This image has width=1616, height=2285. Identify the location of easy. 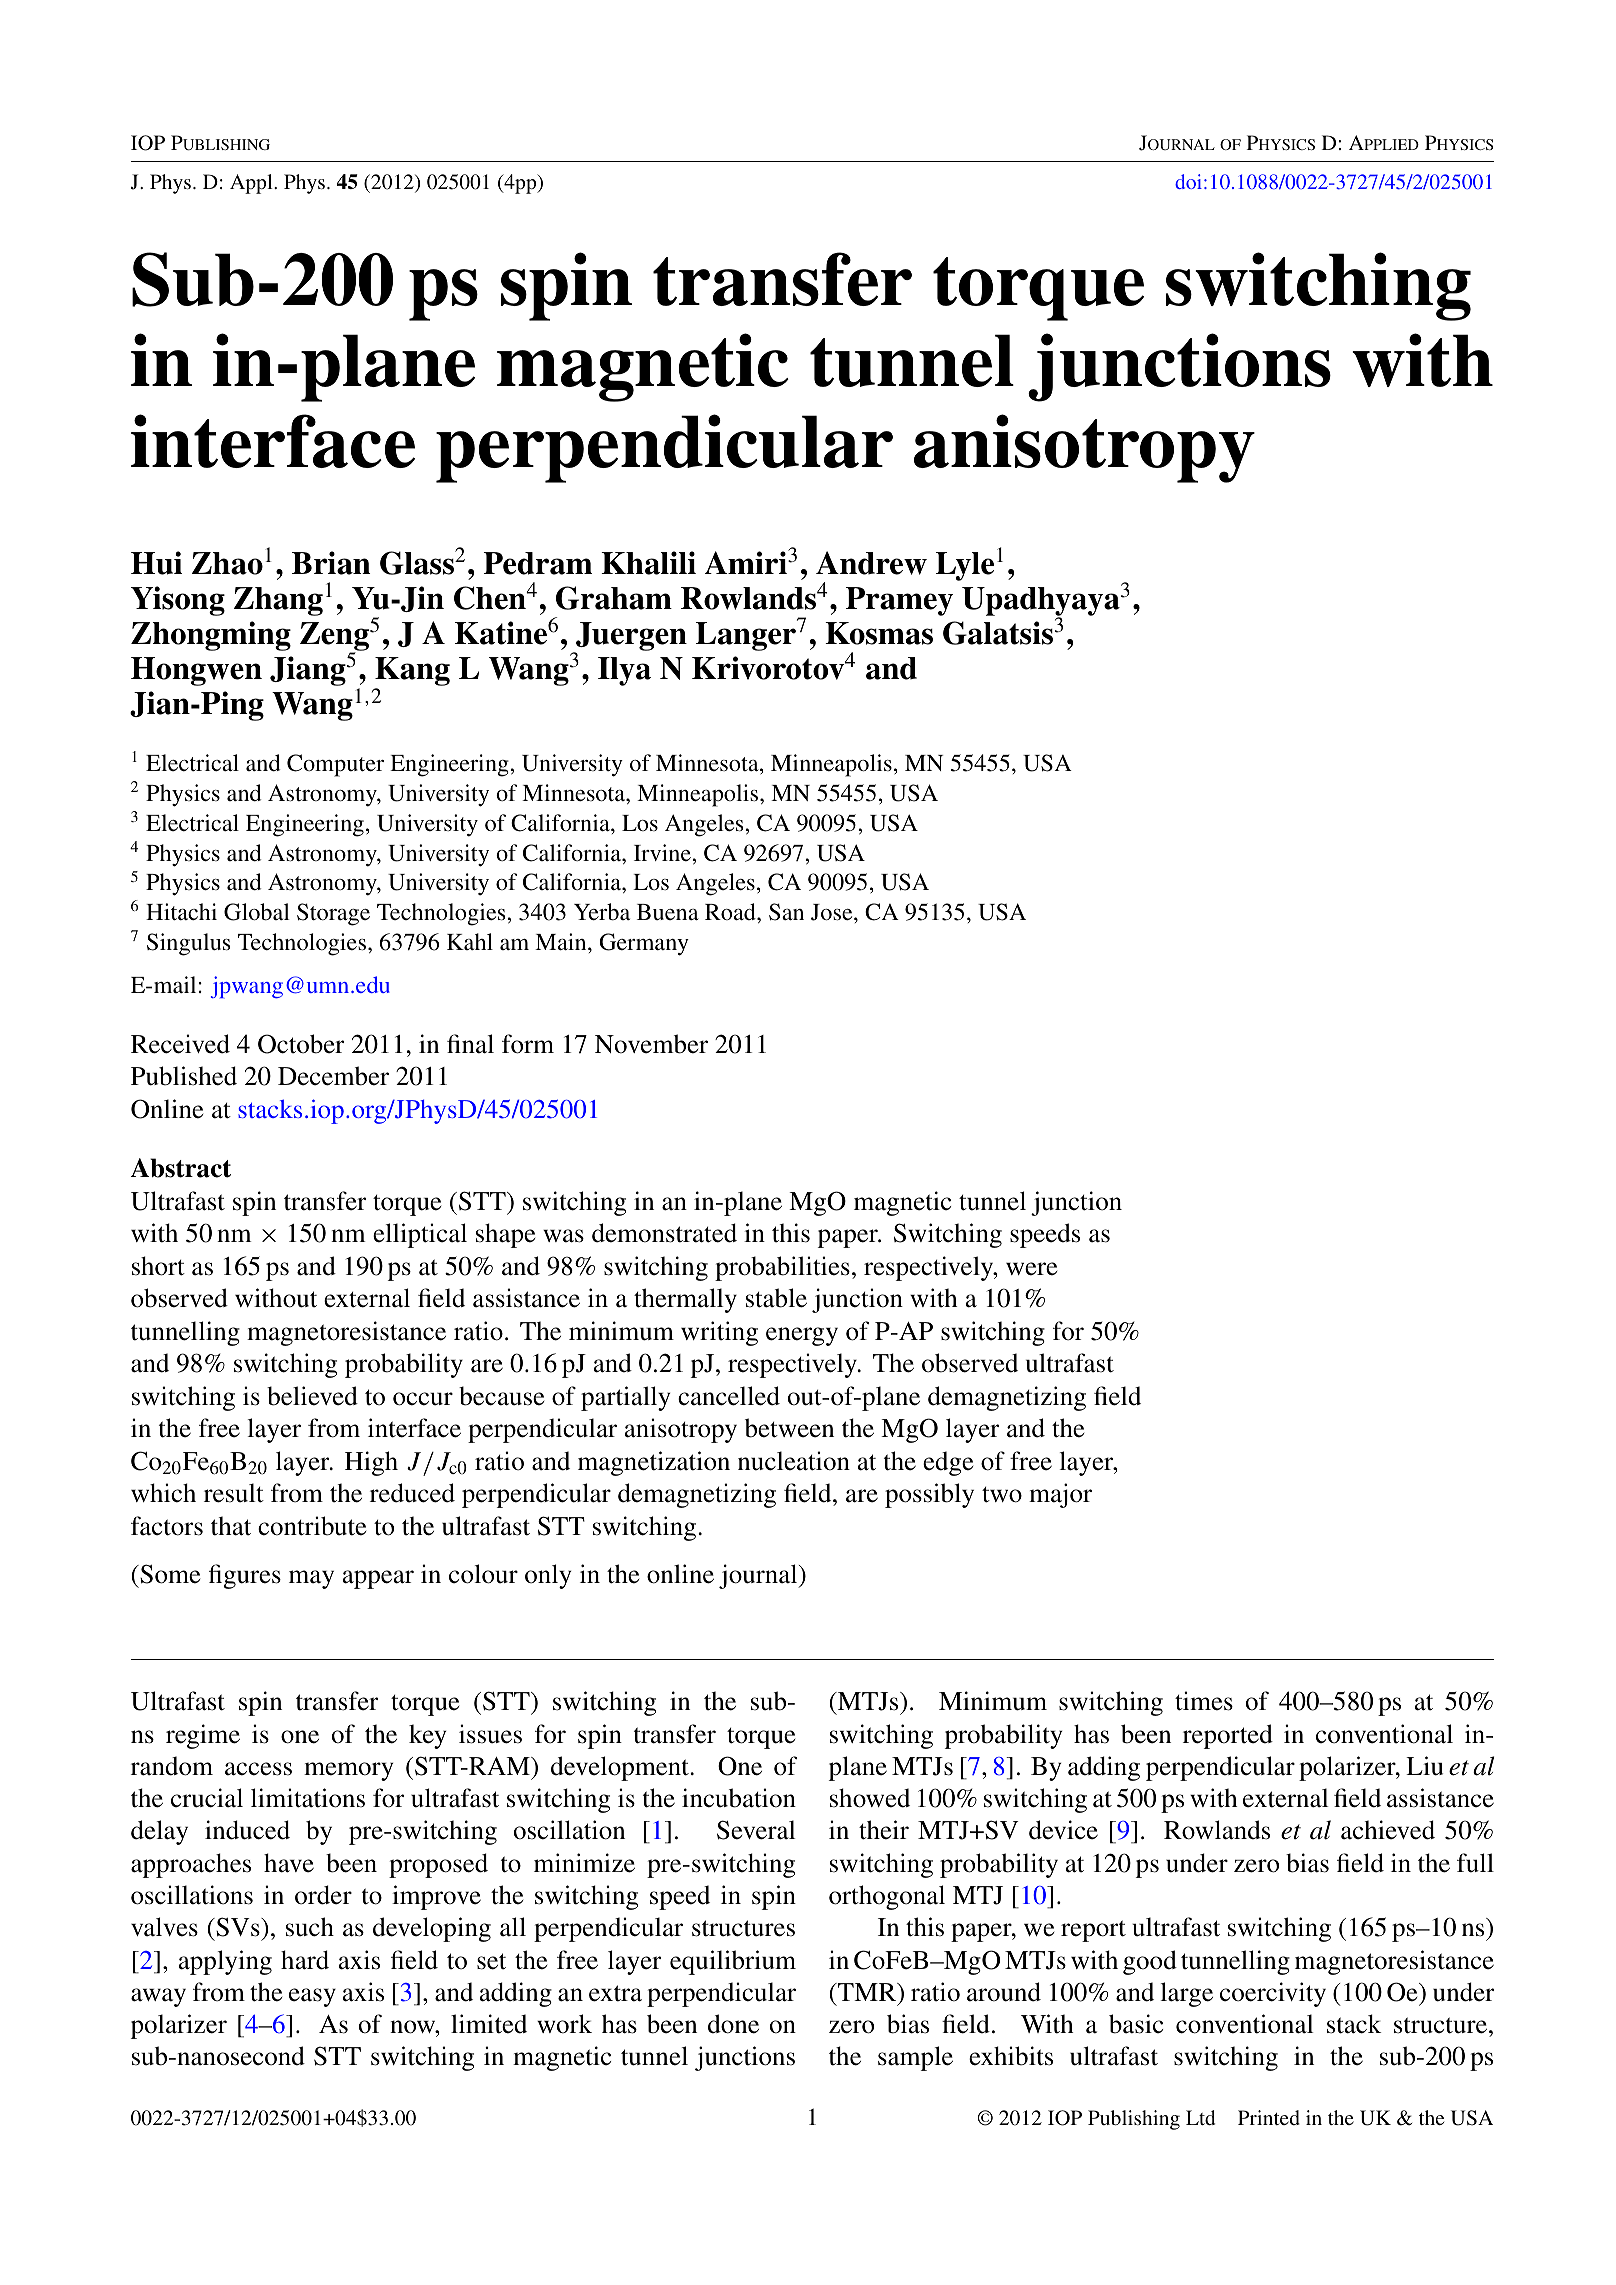
(312, 1997).
